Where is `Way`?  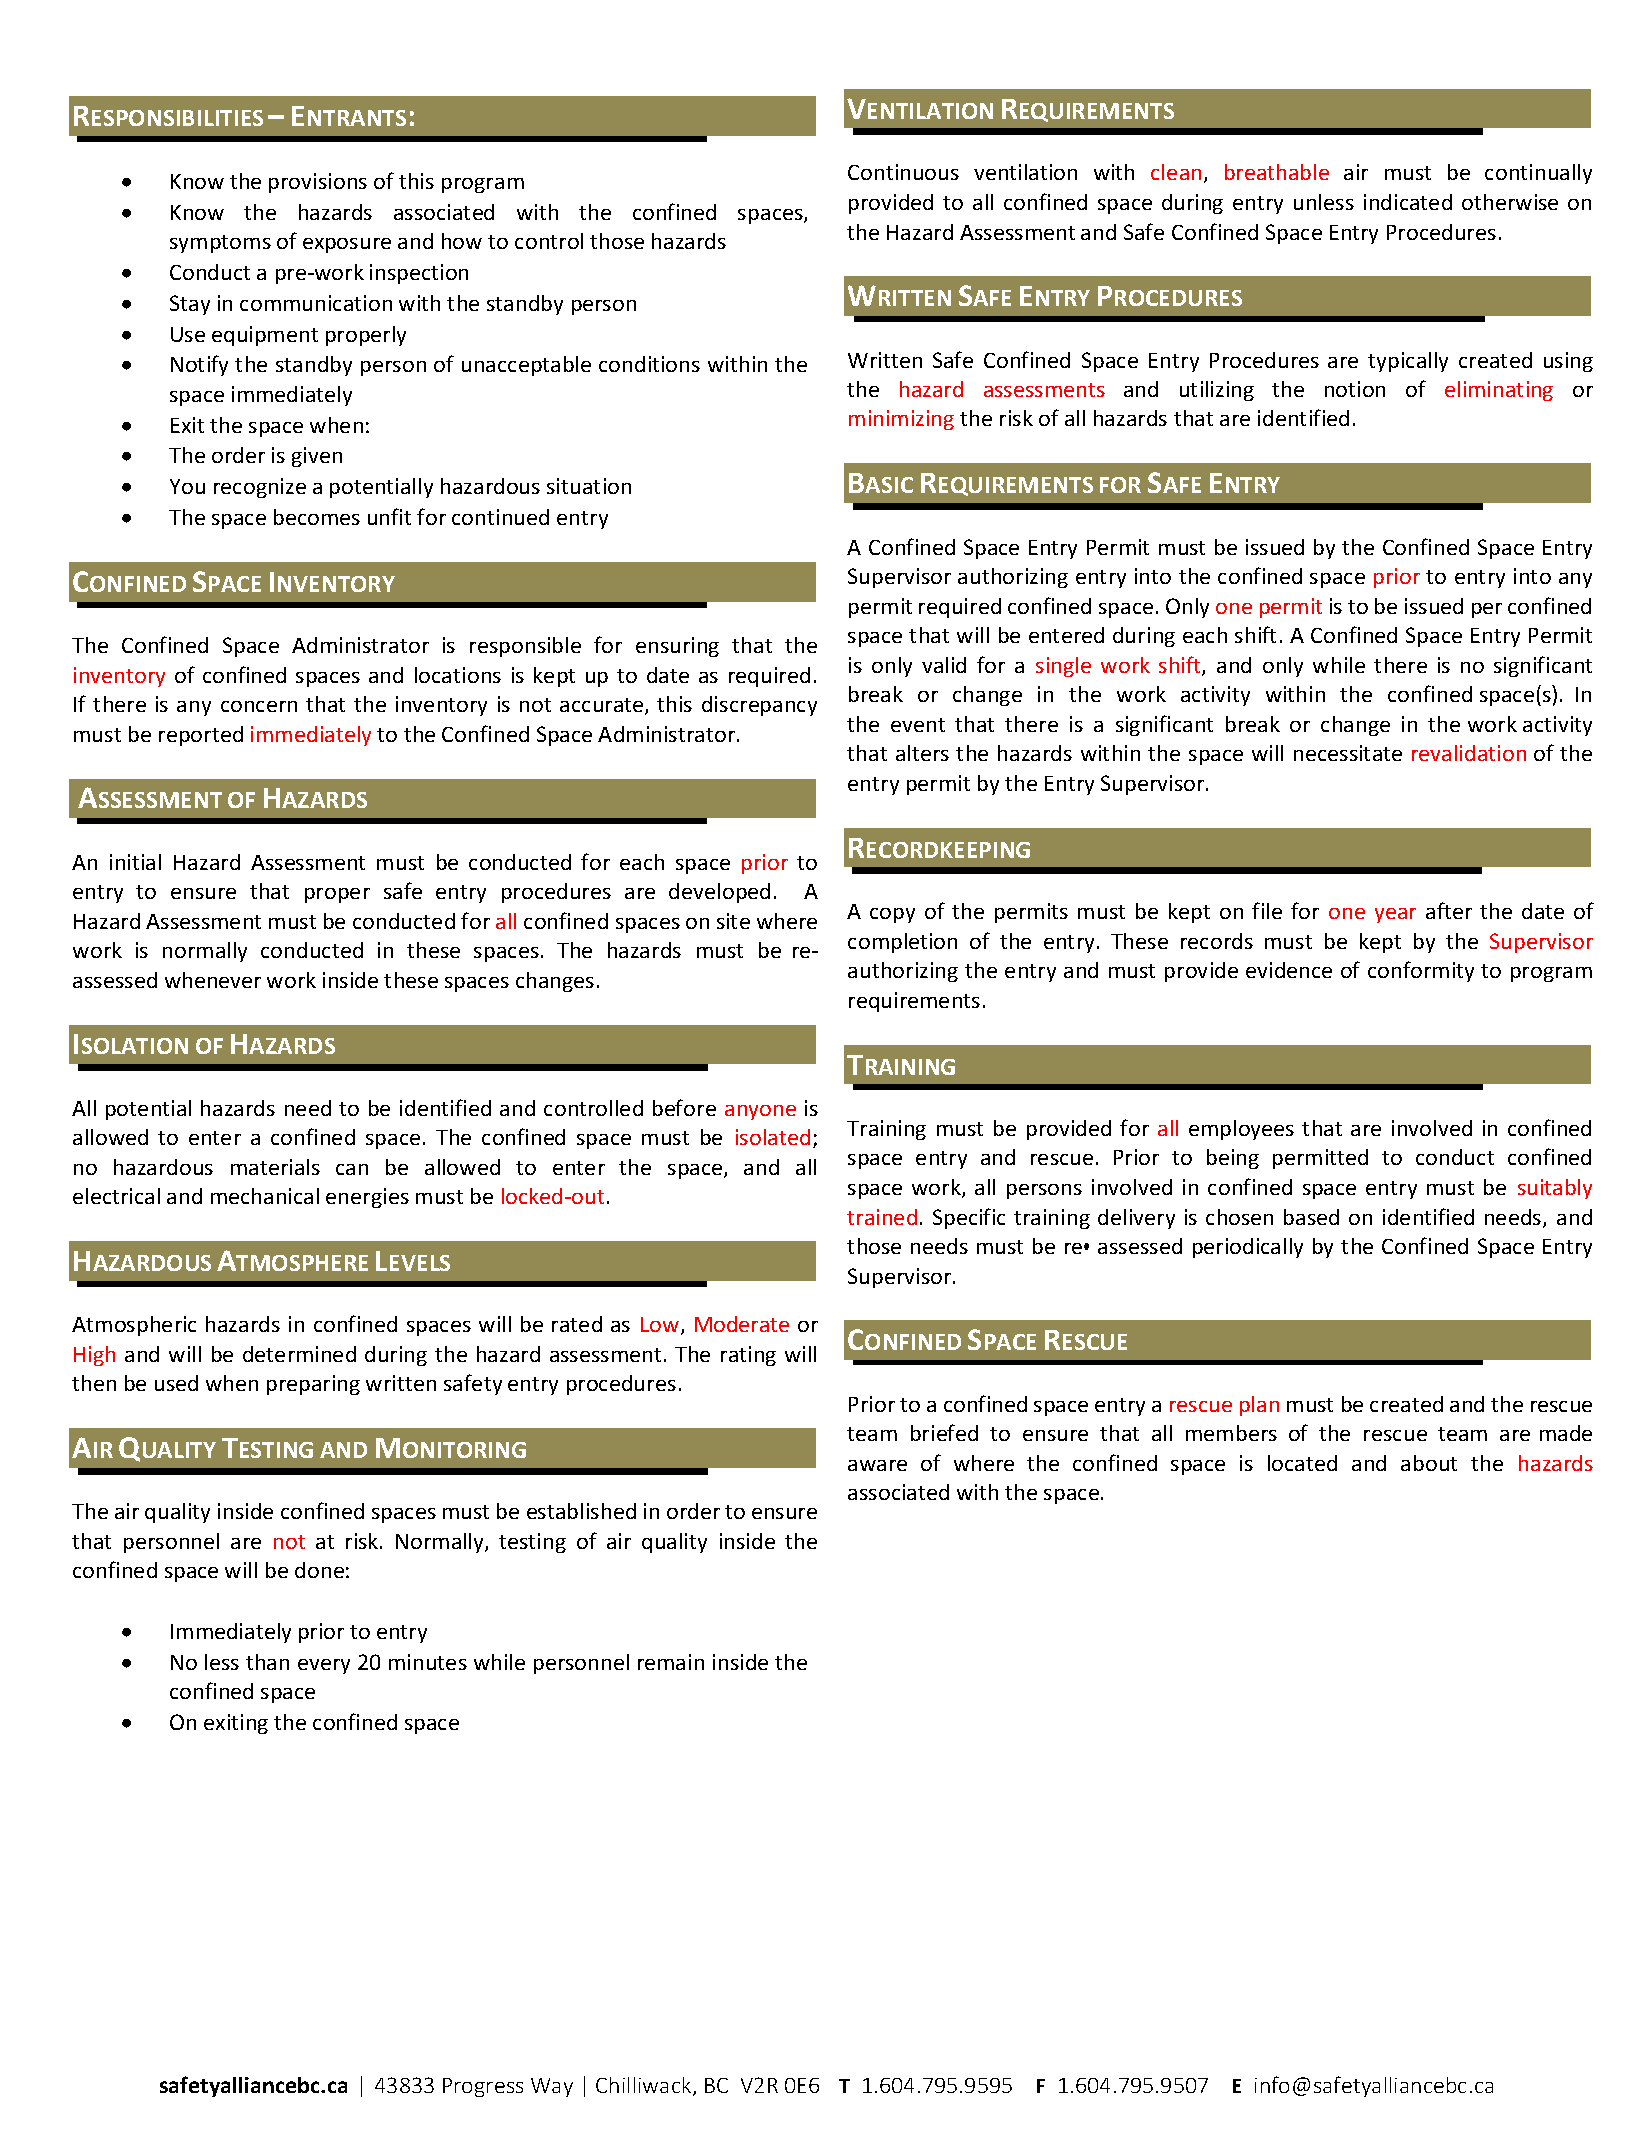
Way is located at coordinates (552, 2087).
